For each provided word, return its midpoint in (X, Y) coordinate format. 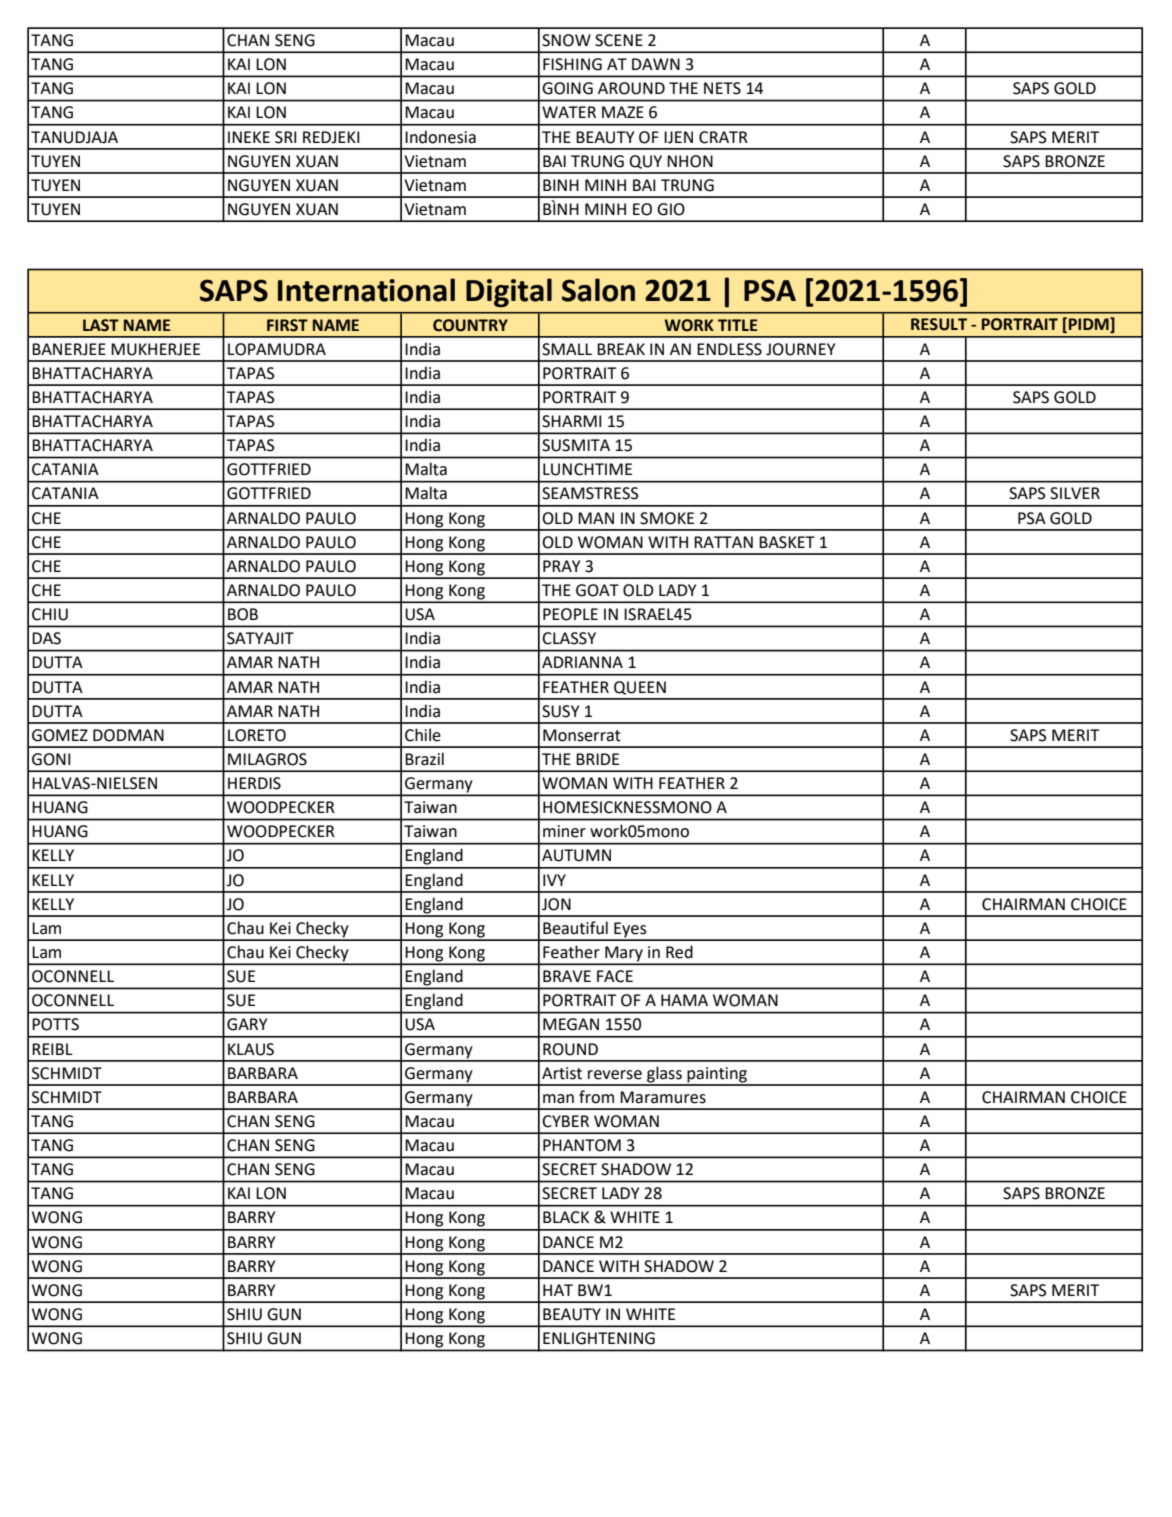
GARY (247, 1024)
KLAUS (251, 1049)
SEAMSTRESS (590, 493)
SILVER (1075, 493)
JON (556, 904)
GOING (567, 88)
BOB (243, 614)
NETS (722, 88)
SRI (286, 137)
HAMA (684, 1000)
